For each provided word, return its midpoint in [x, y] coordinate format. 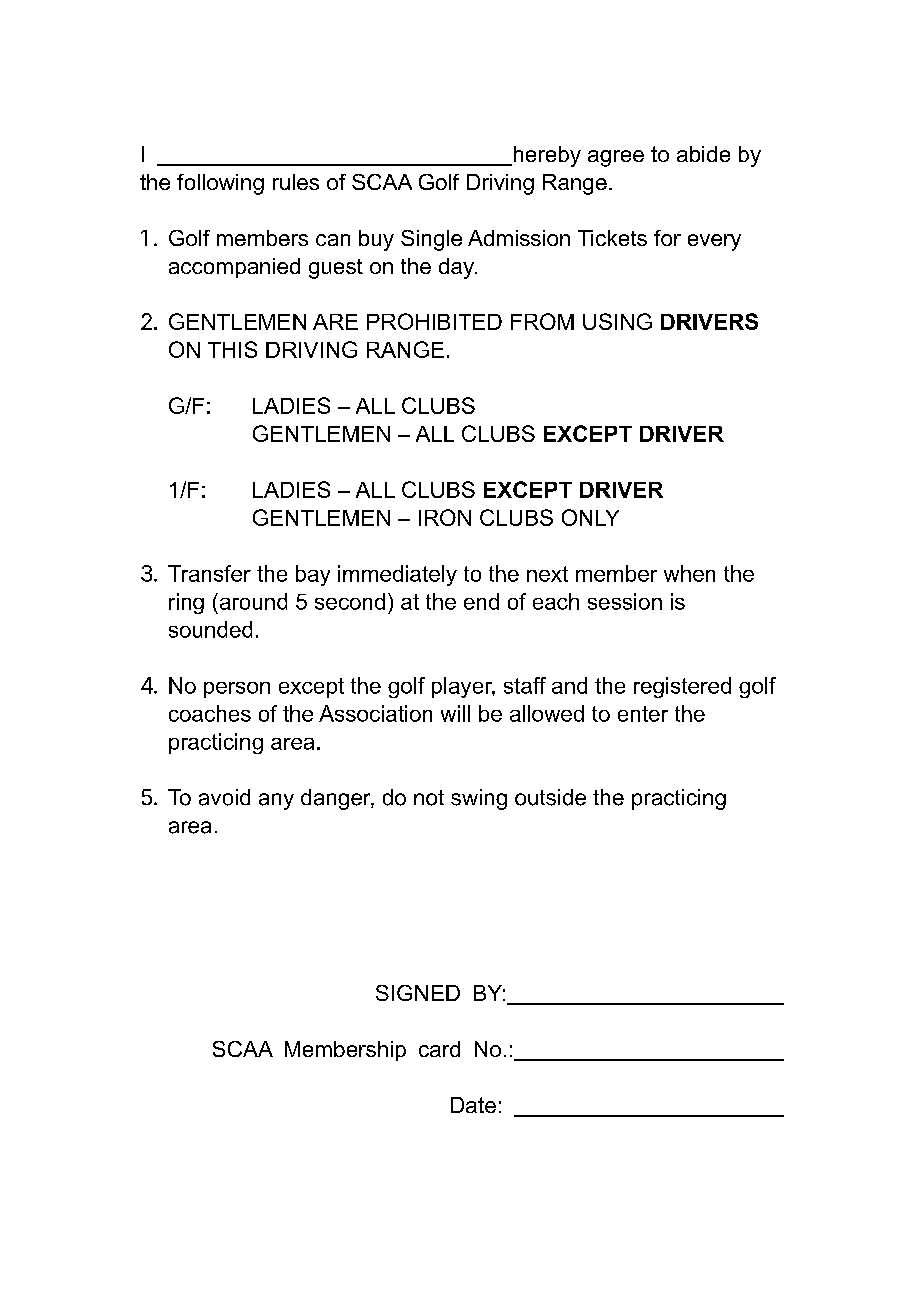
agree [616, 158]
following [220, 184]
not [429, 798]
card [439, 1049]
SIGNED [418, 993]
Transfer [209, 573]
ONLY [590, 517]
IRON [445, 517]
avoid [224, 797]
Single [431, 240]
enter [643, 714]
